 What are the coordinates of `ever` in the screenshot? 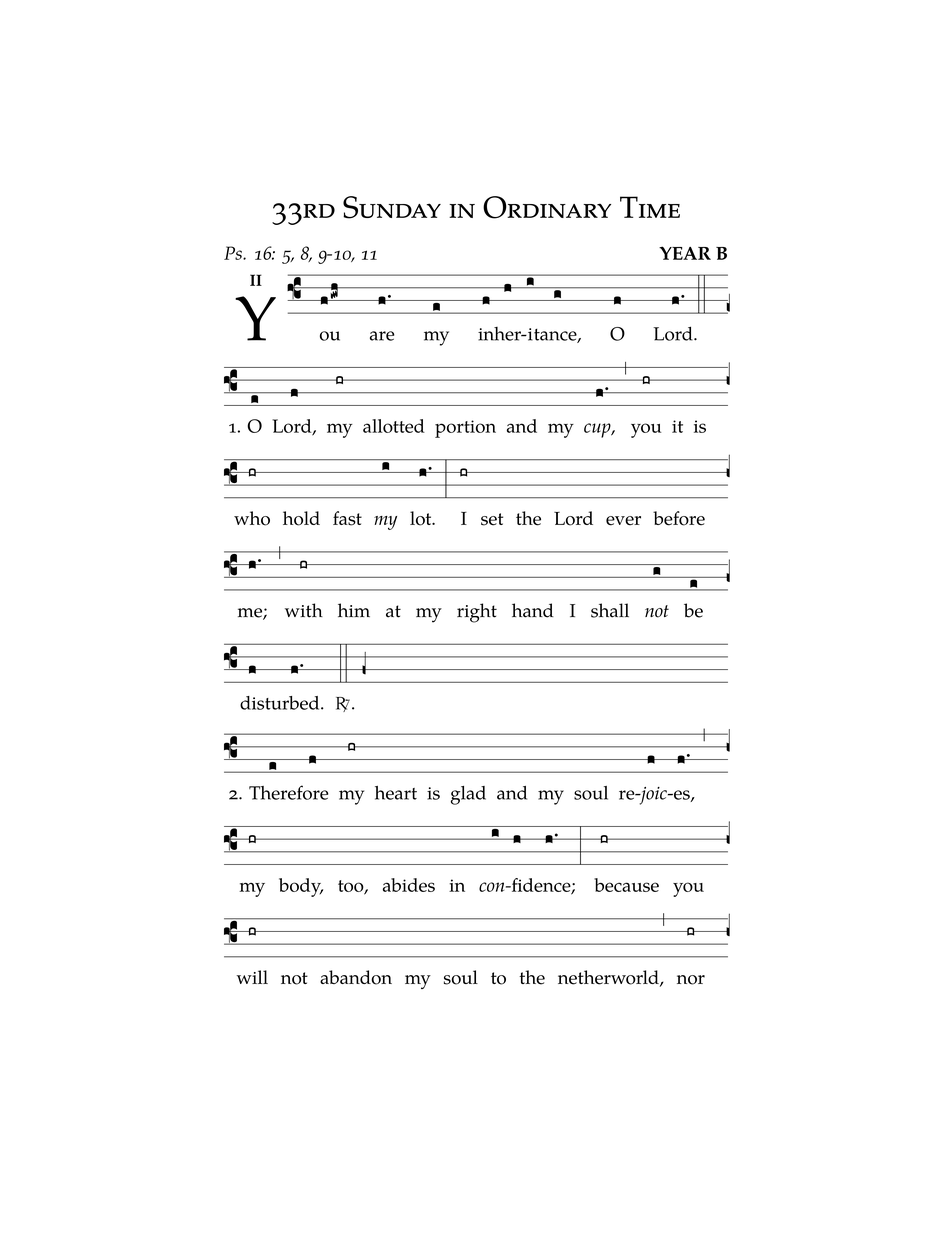 It's located at (623, 521).
